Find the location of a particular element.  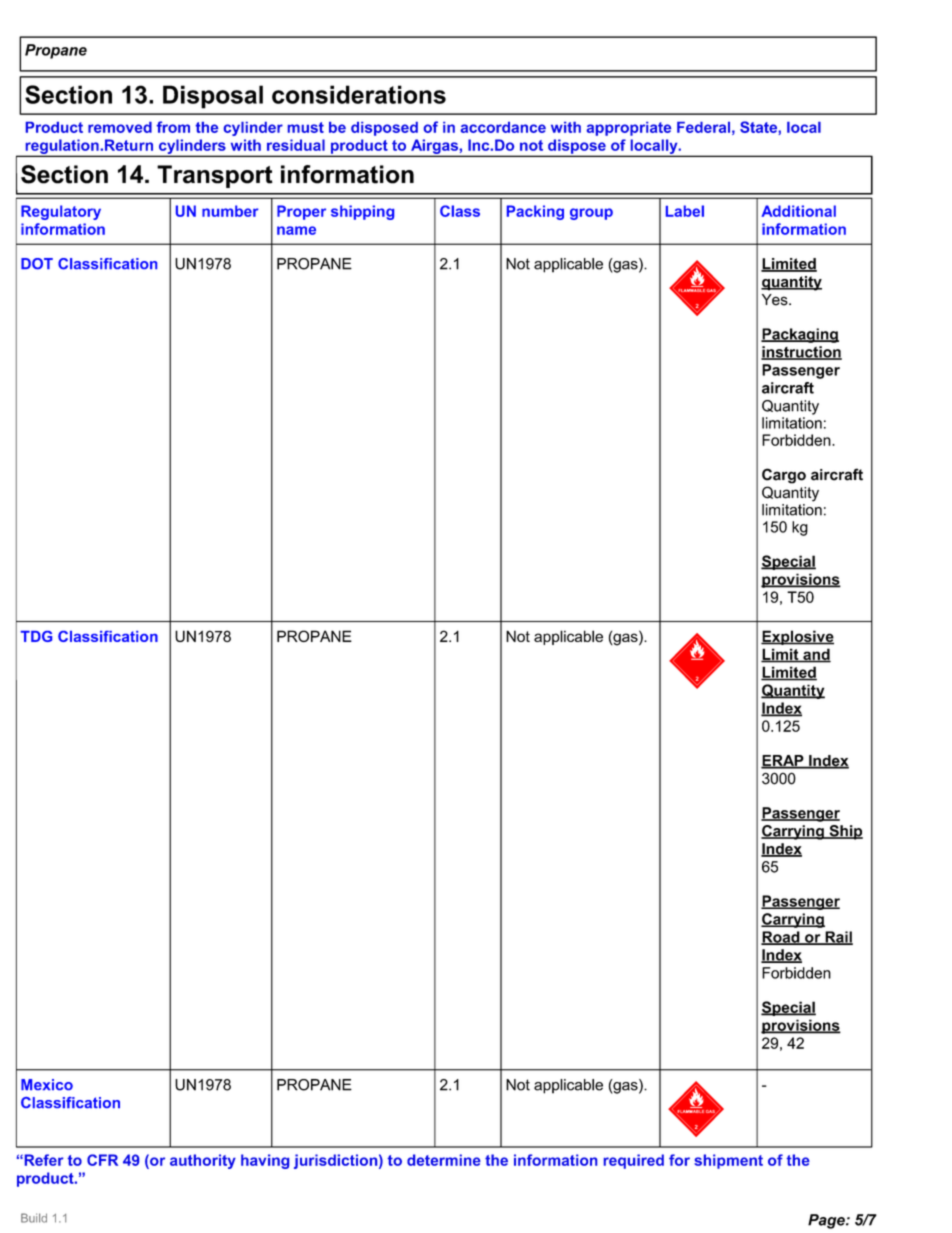

Rail is located at coordinates (838, 938).
